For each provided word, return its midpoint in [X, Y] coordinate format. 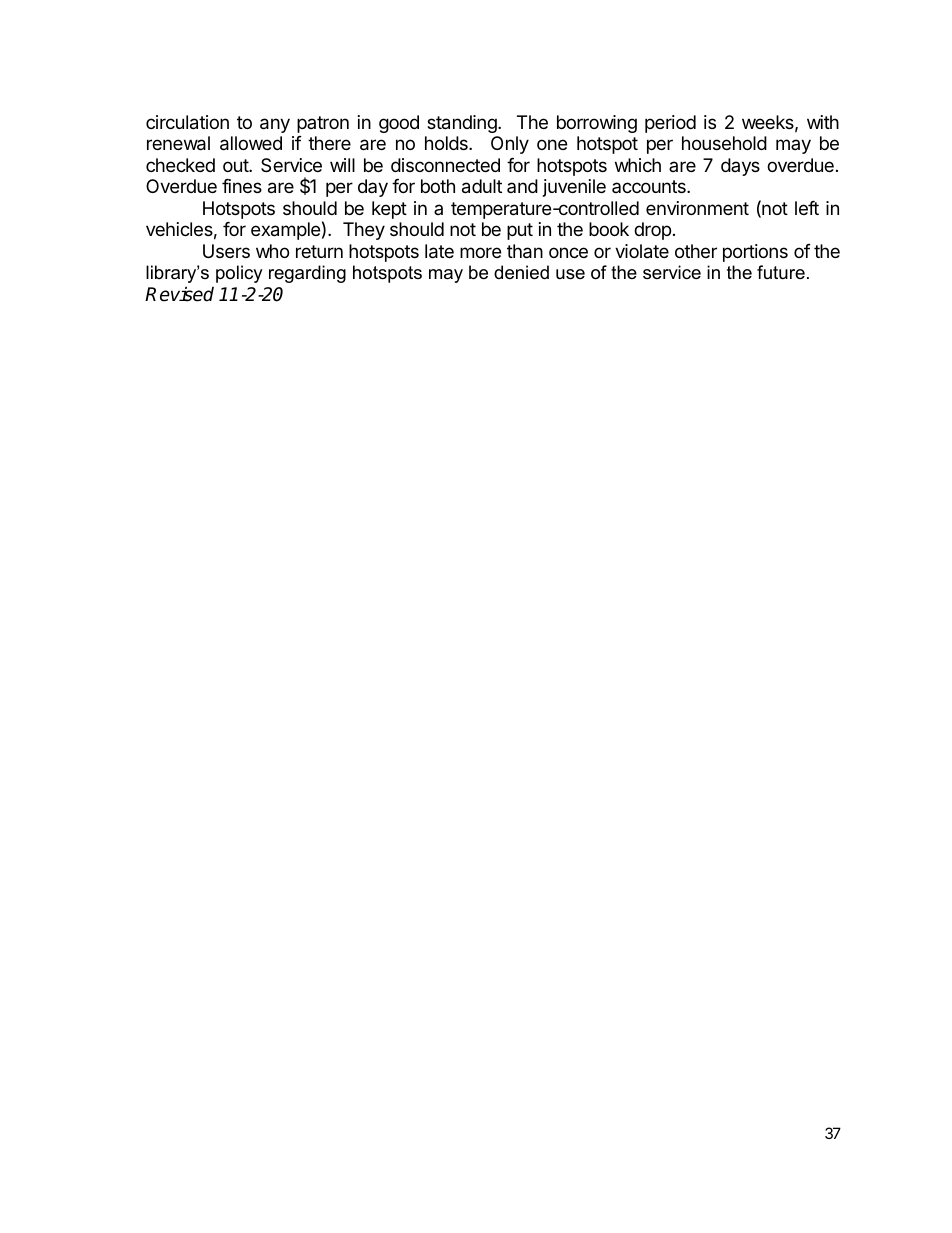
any [275, 125]
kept [389, 210]
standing [463, 124]
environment [697, 208]
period [670, 124]
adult [482, 186]
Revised [179, 294]
